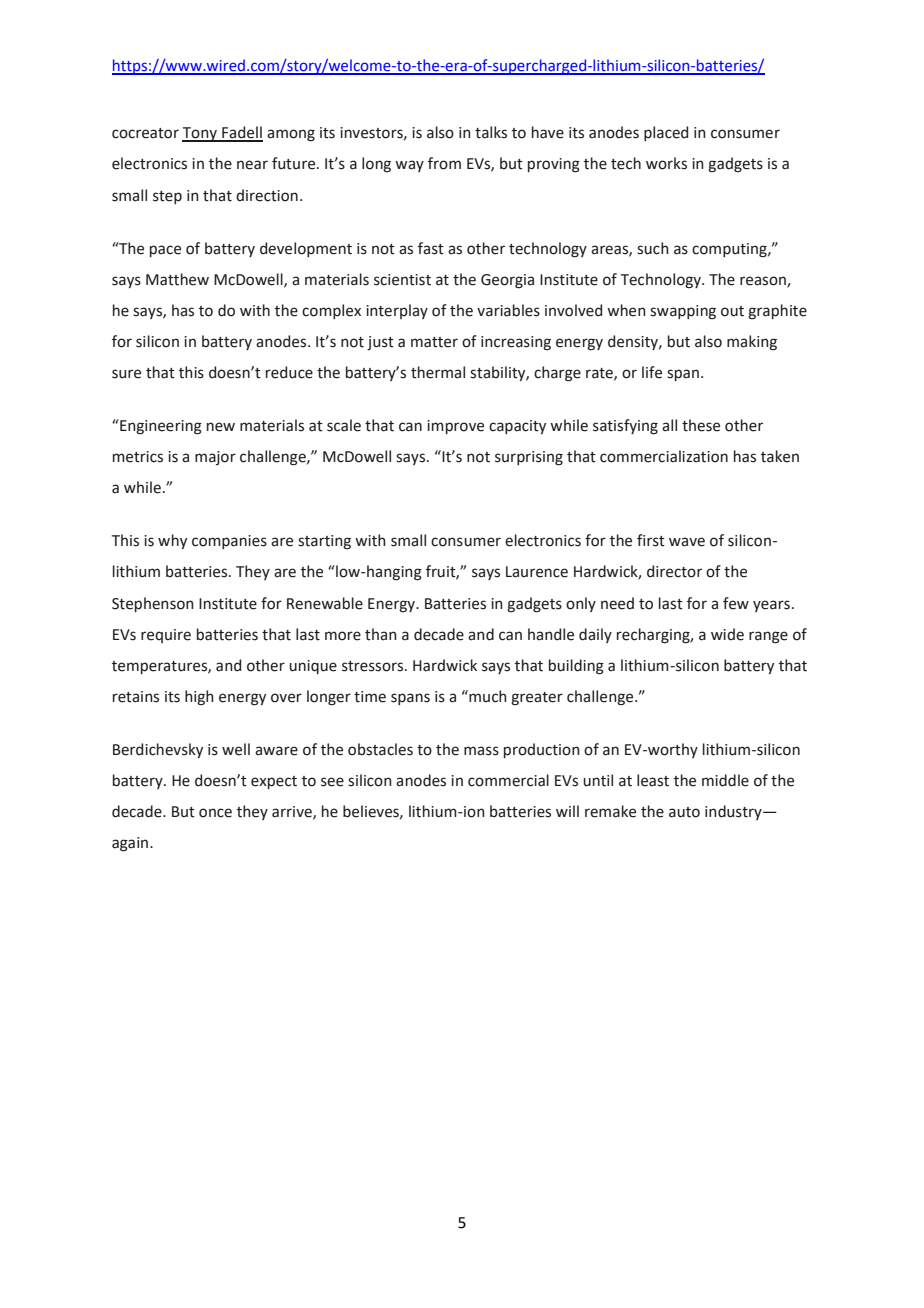  What do you see at coordinates (215, 458) in the screenshot?
I see `major` at bounding box center [215, 458].
